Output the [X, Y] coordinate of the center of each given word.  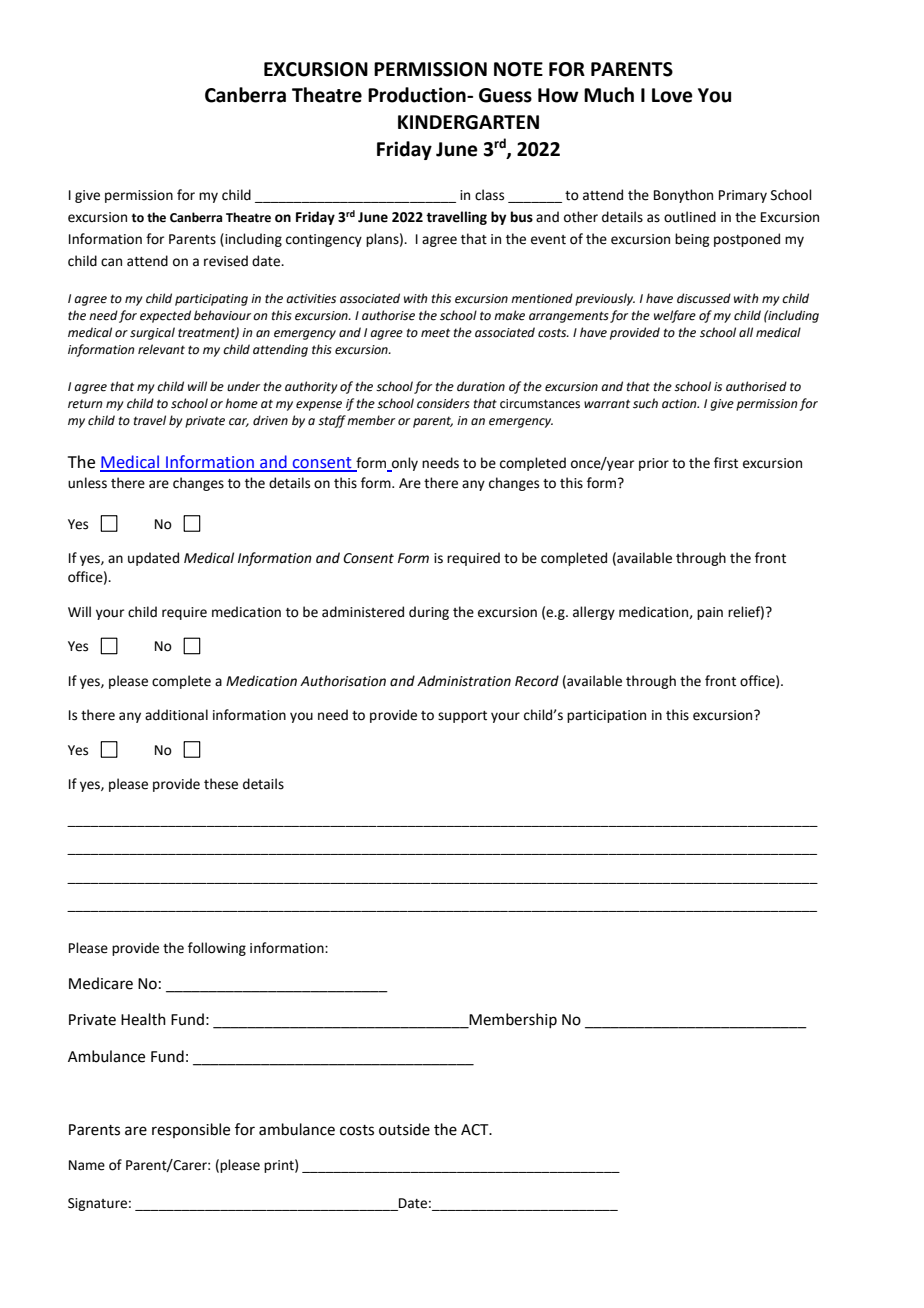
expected [165, 316]
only [404, 464]
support [462, 717]
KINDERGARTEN [468, 122]
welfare [675, 316]
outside [404, 1129]
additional [176, 715]
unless [87, 483]
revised [226, 261]
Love [672, 95]
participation [606, 716]
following [217, 949]
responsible [191, 1130]
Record [537, 681]
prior [654, 464]
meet [435, 333]
